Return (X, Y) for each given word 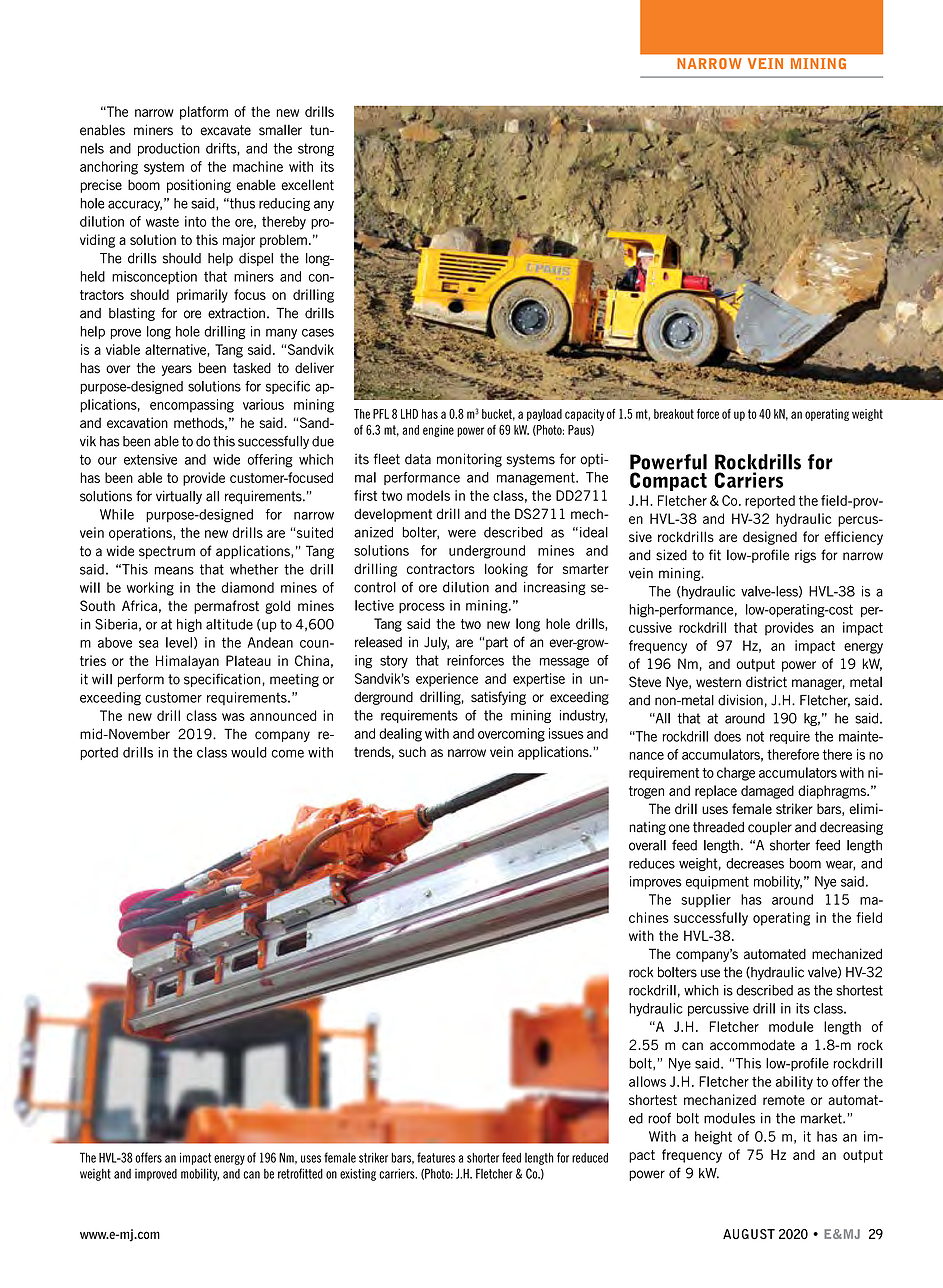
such (412, 751)
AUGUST (749, 1234)
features (436, 1157)
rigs (805, 556)
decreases (755, 863)
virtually (179, 497)
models (428, 495)
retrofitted (300, 1173)
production (169, 149)
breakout (674, 414)
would (249, 752)
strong (316, 149)
